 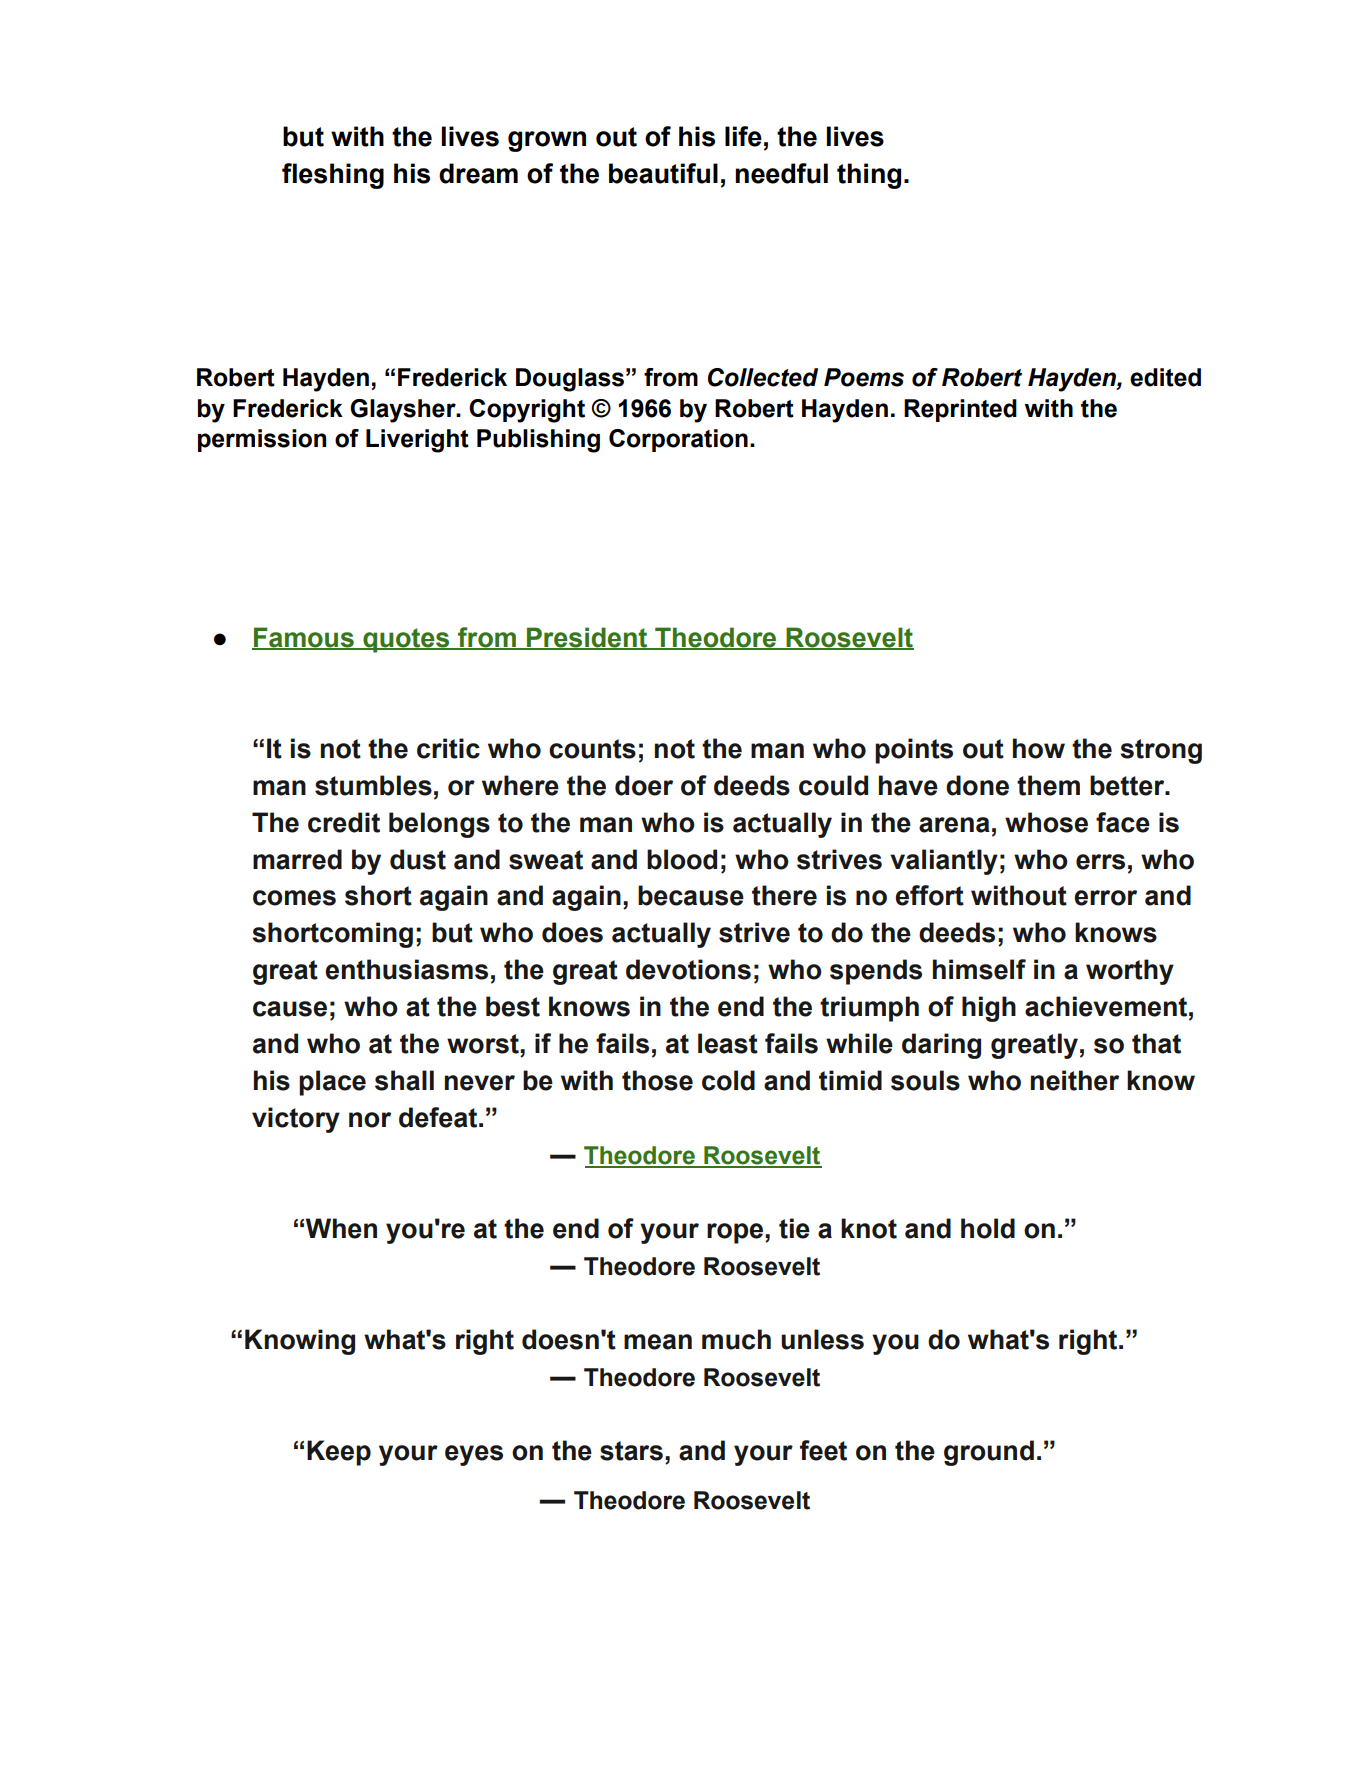 I want to click on high, so click(x=989, y=1009).
